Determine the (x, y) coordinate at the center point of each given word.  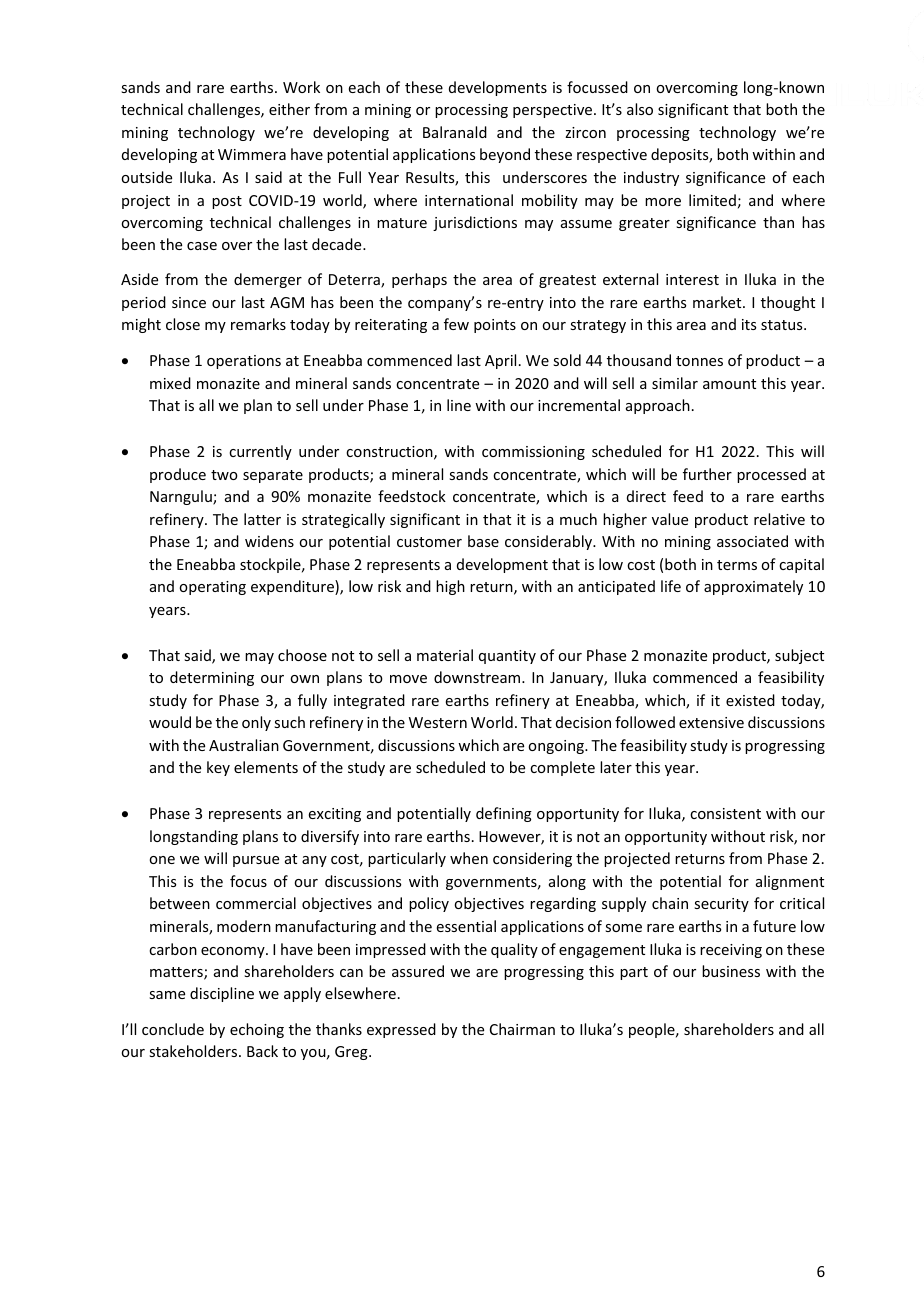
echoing (257, 1030)
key (218, 768)
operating (212, 588)
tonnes (699, 361)
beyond (505, 155)
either (289, 109)
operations (244, 362)
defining (504, 814)
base (483, 541)
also (640, 109)
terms (737, 565)
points (495, 326)
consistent (725, 813)
